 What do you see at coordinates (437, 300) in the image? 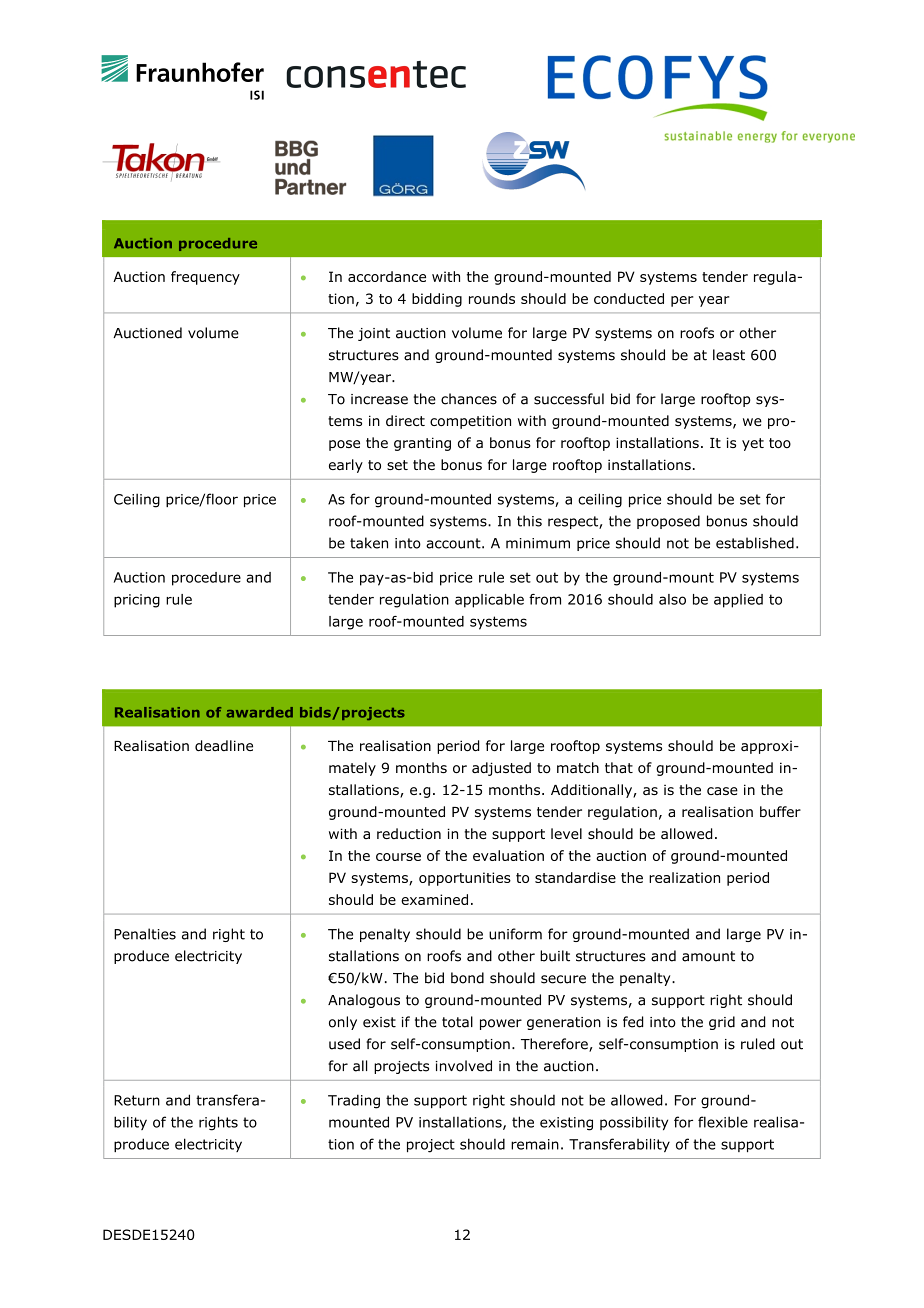
I see `bidding` at bounding box center [437, 300].
